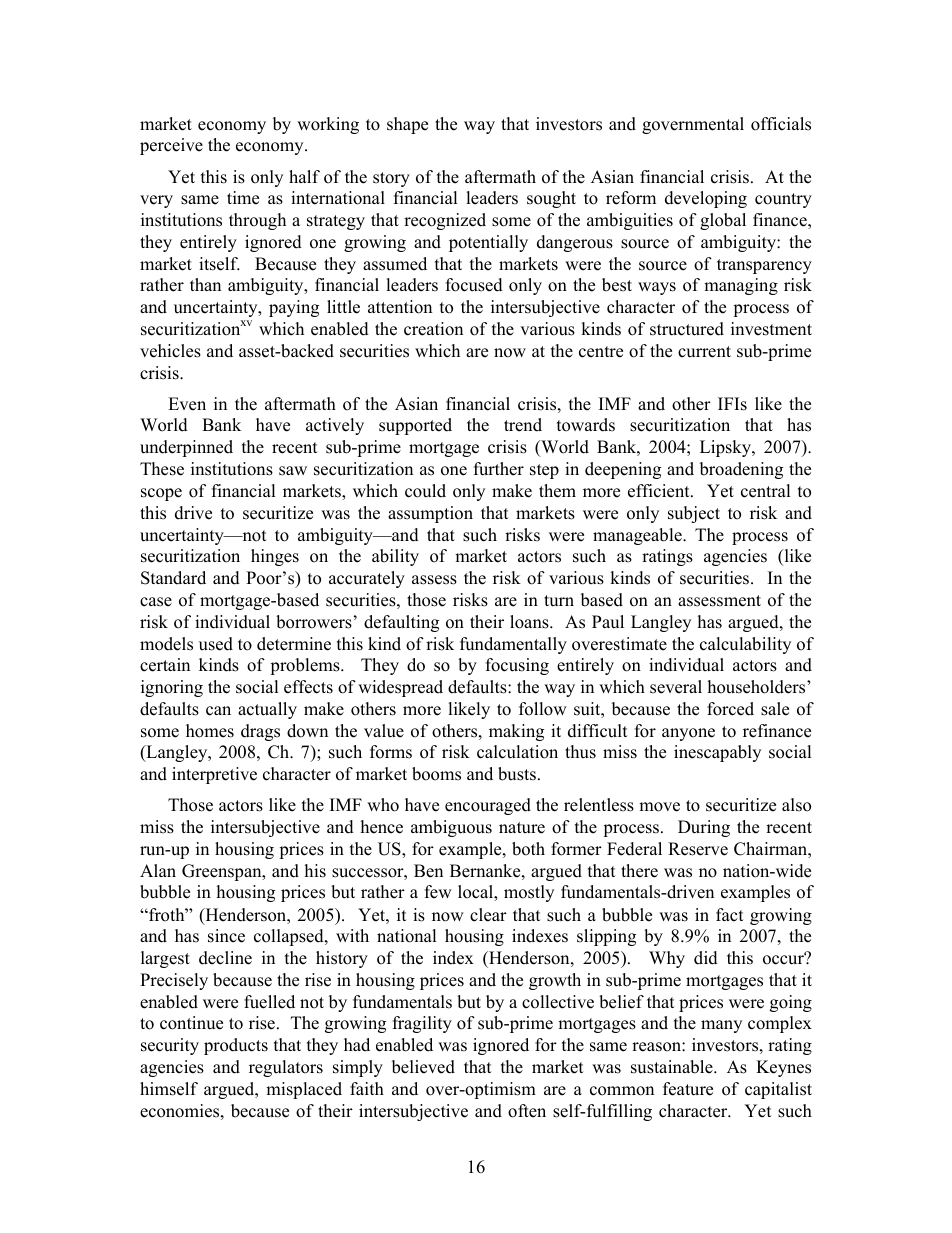 The image size is (952, 1233). Describe the element at coordinates (214, 775) in the screenshot. I see `interpretive` at that location.
